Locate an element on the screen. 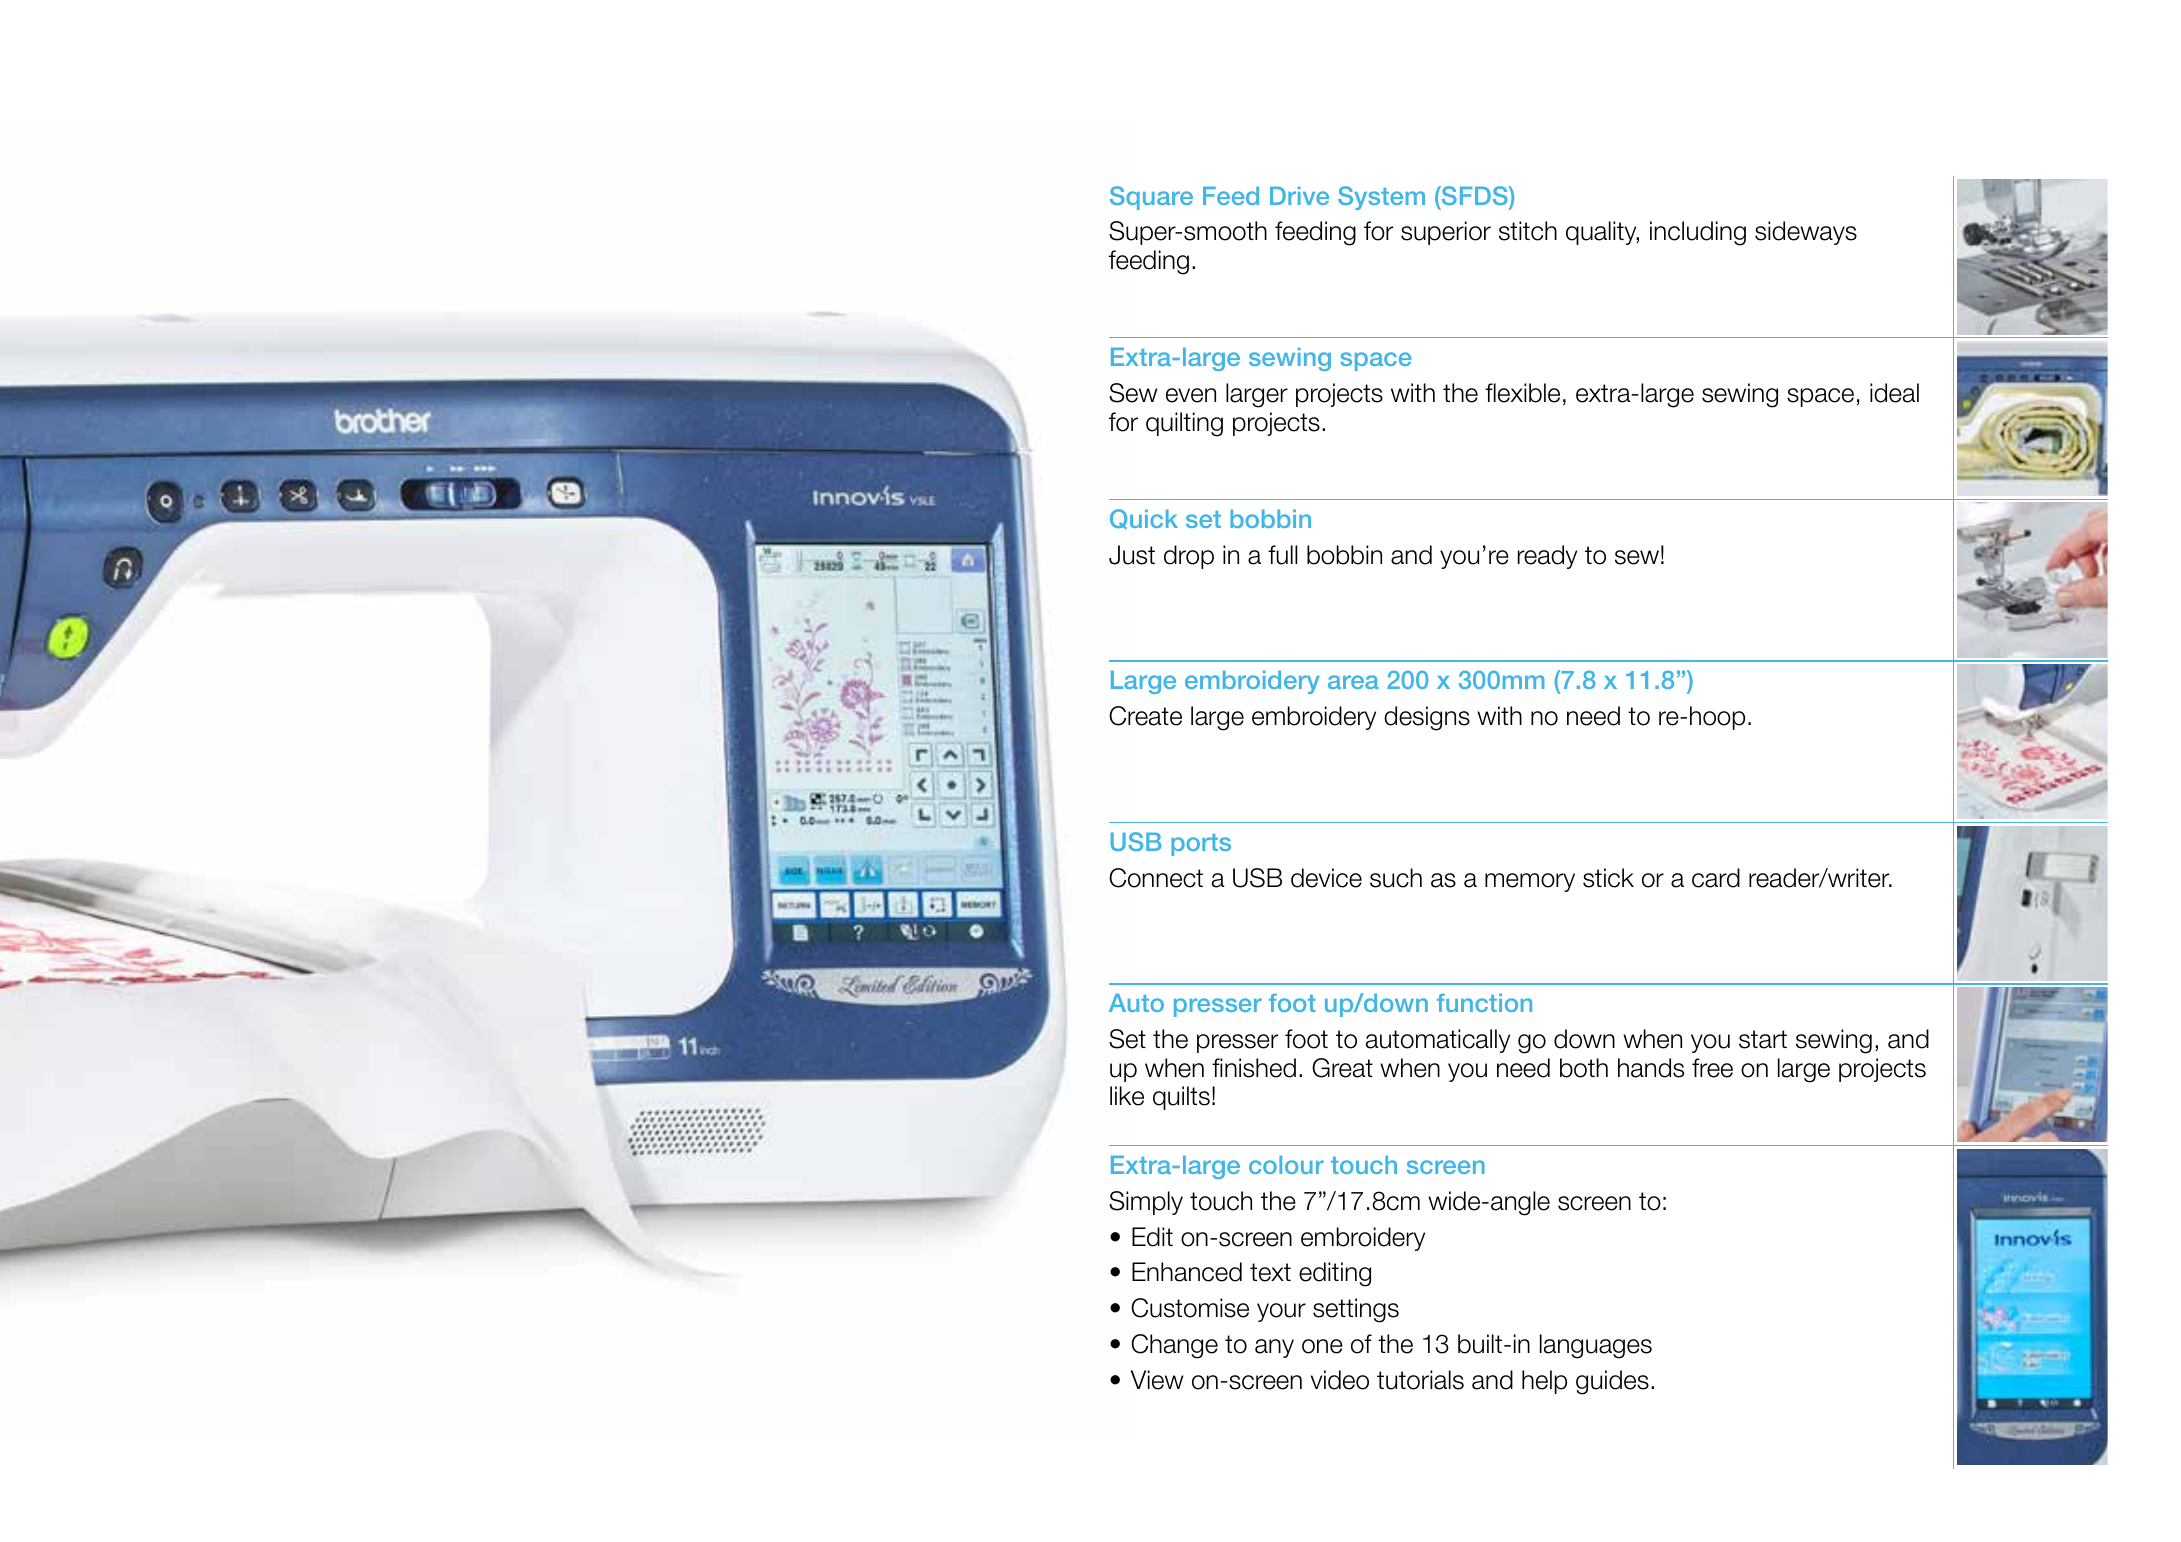 This screenshot has width=2181, height=1542. Square is located at coordinates (1151, 198).
